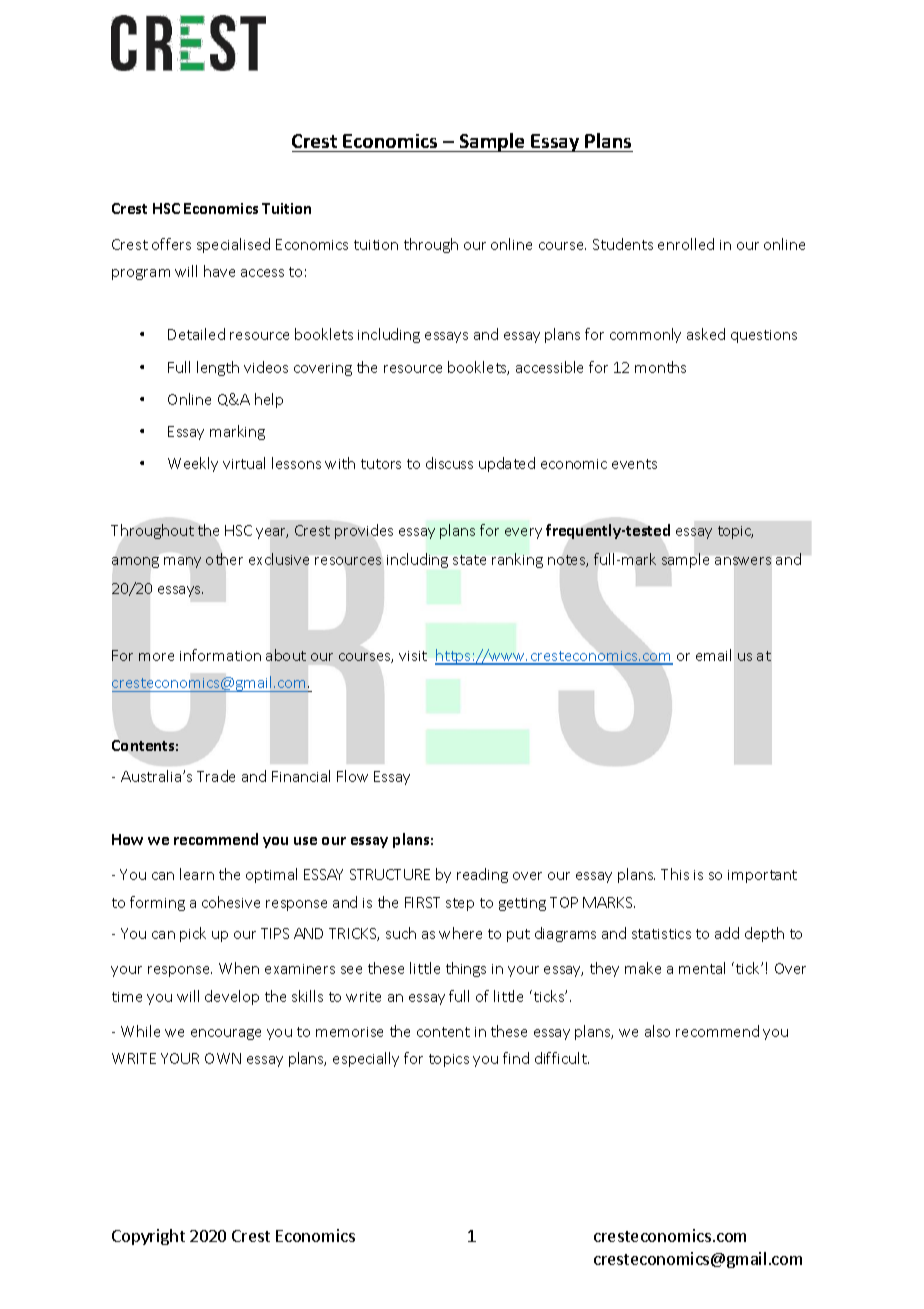 The image size is (924, 1309). I want to click on have, so click(219, 271).
